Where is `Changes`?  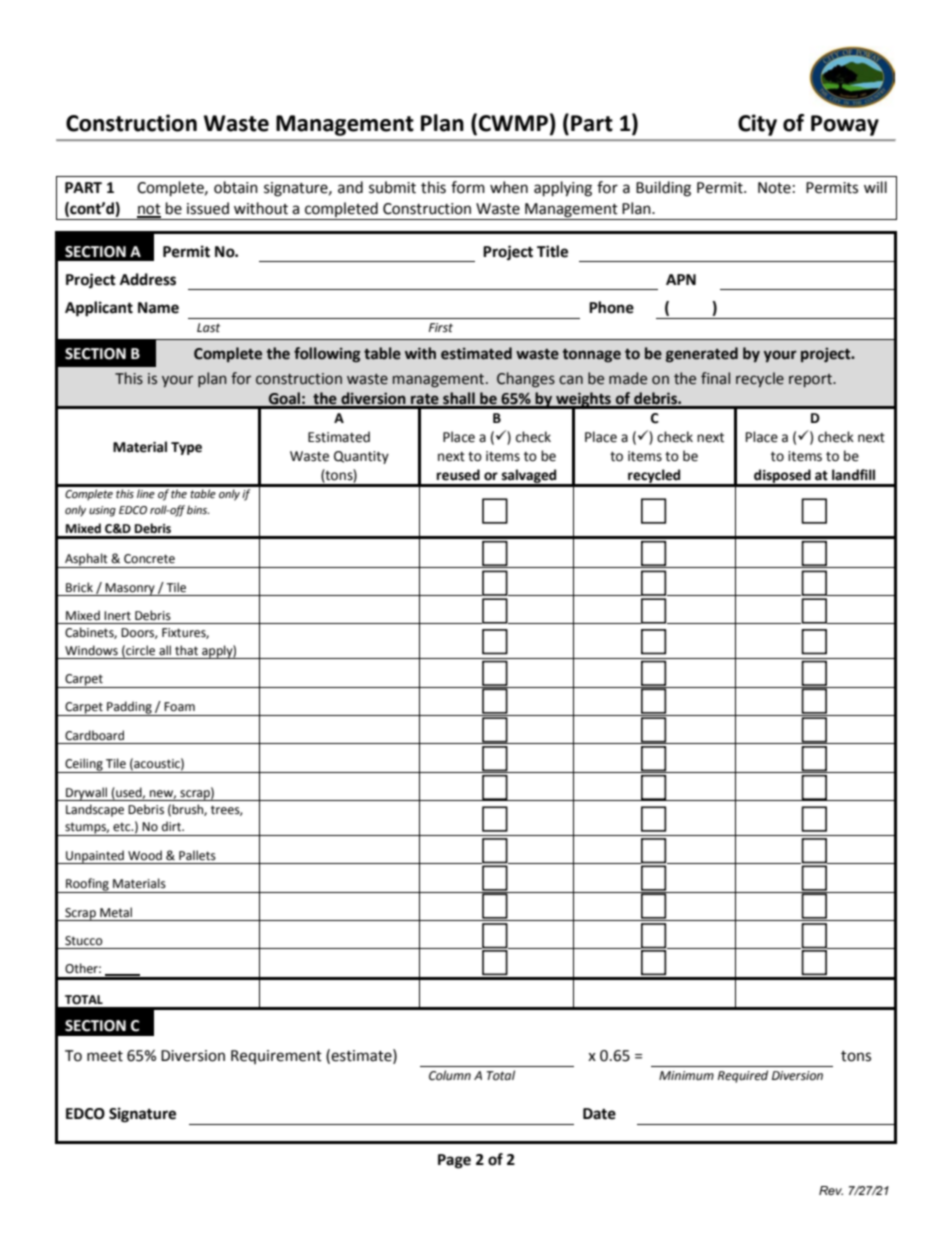
Changes is located at coordinates (526, 380).
